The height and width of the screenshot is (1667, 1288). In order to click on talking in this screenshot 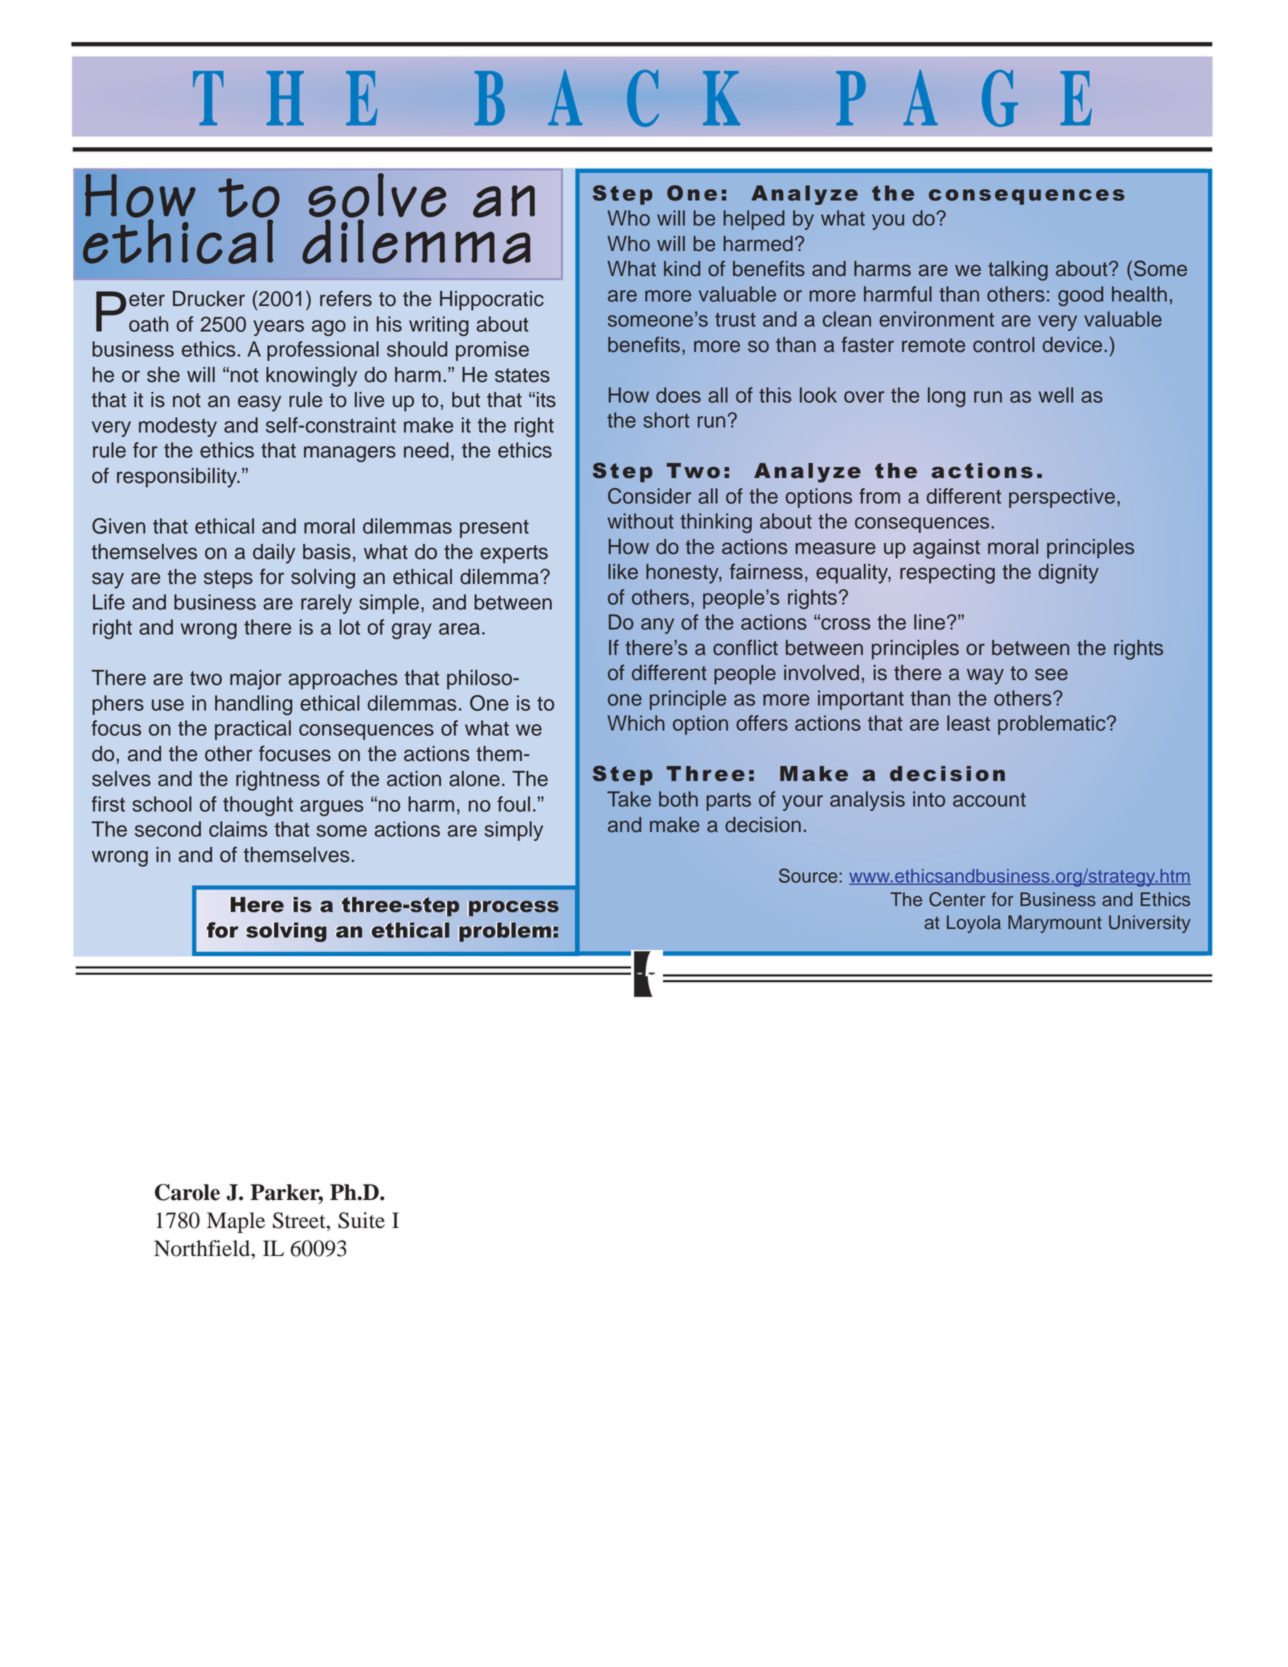, I will do `click(1018, 271)`.
